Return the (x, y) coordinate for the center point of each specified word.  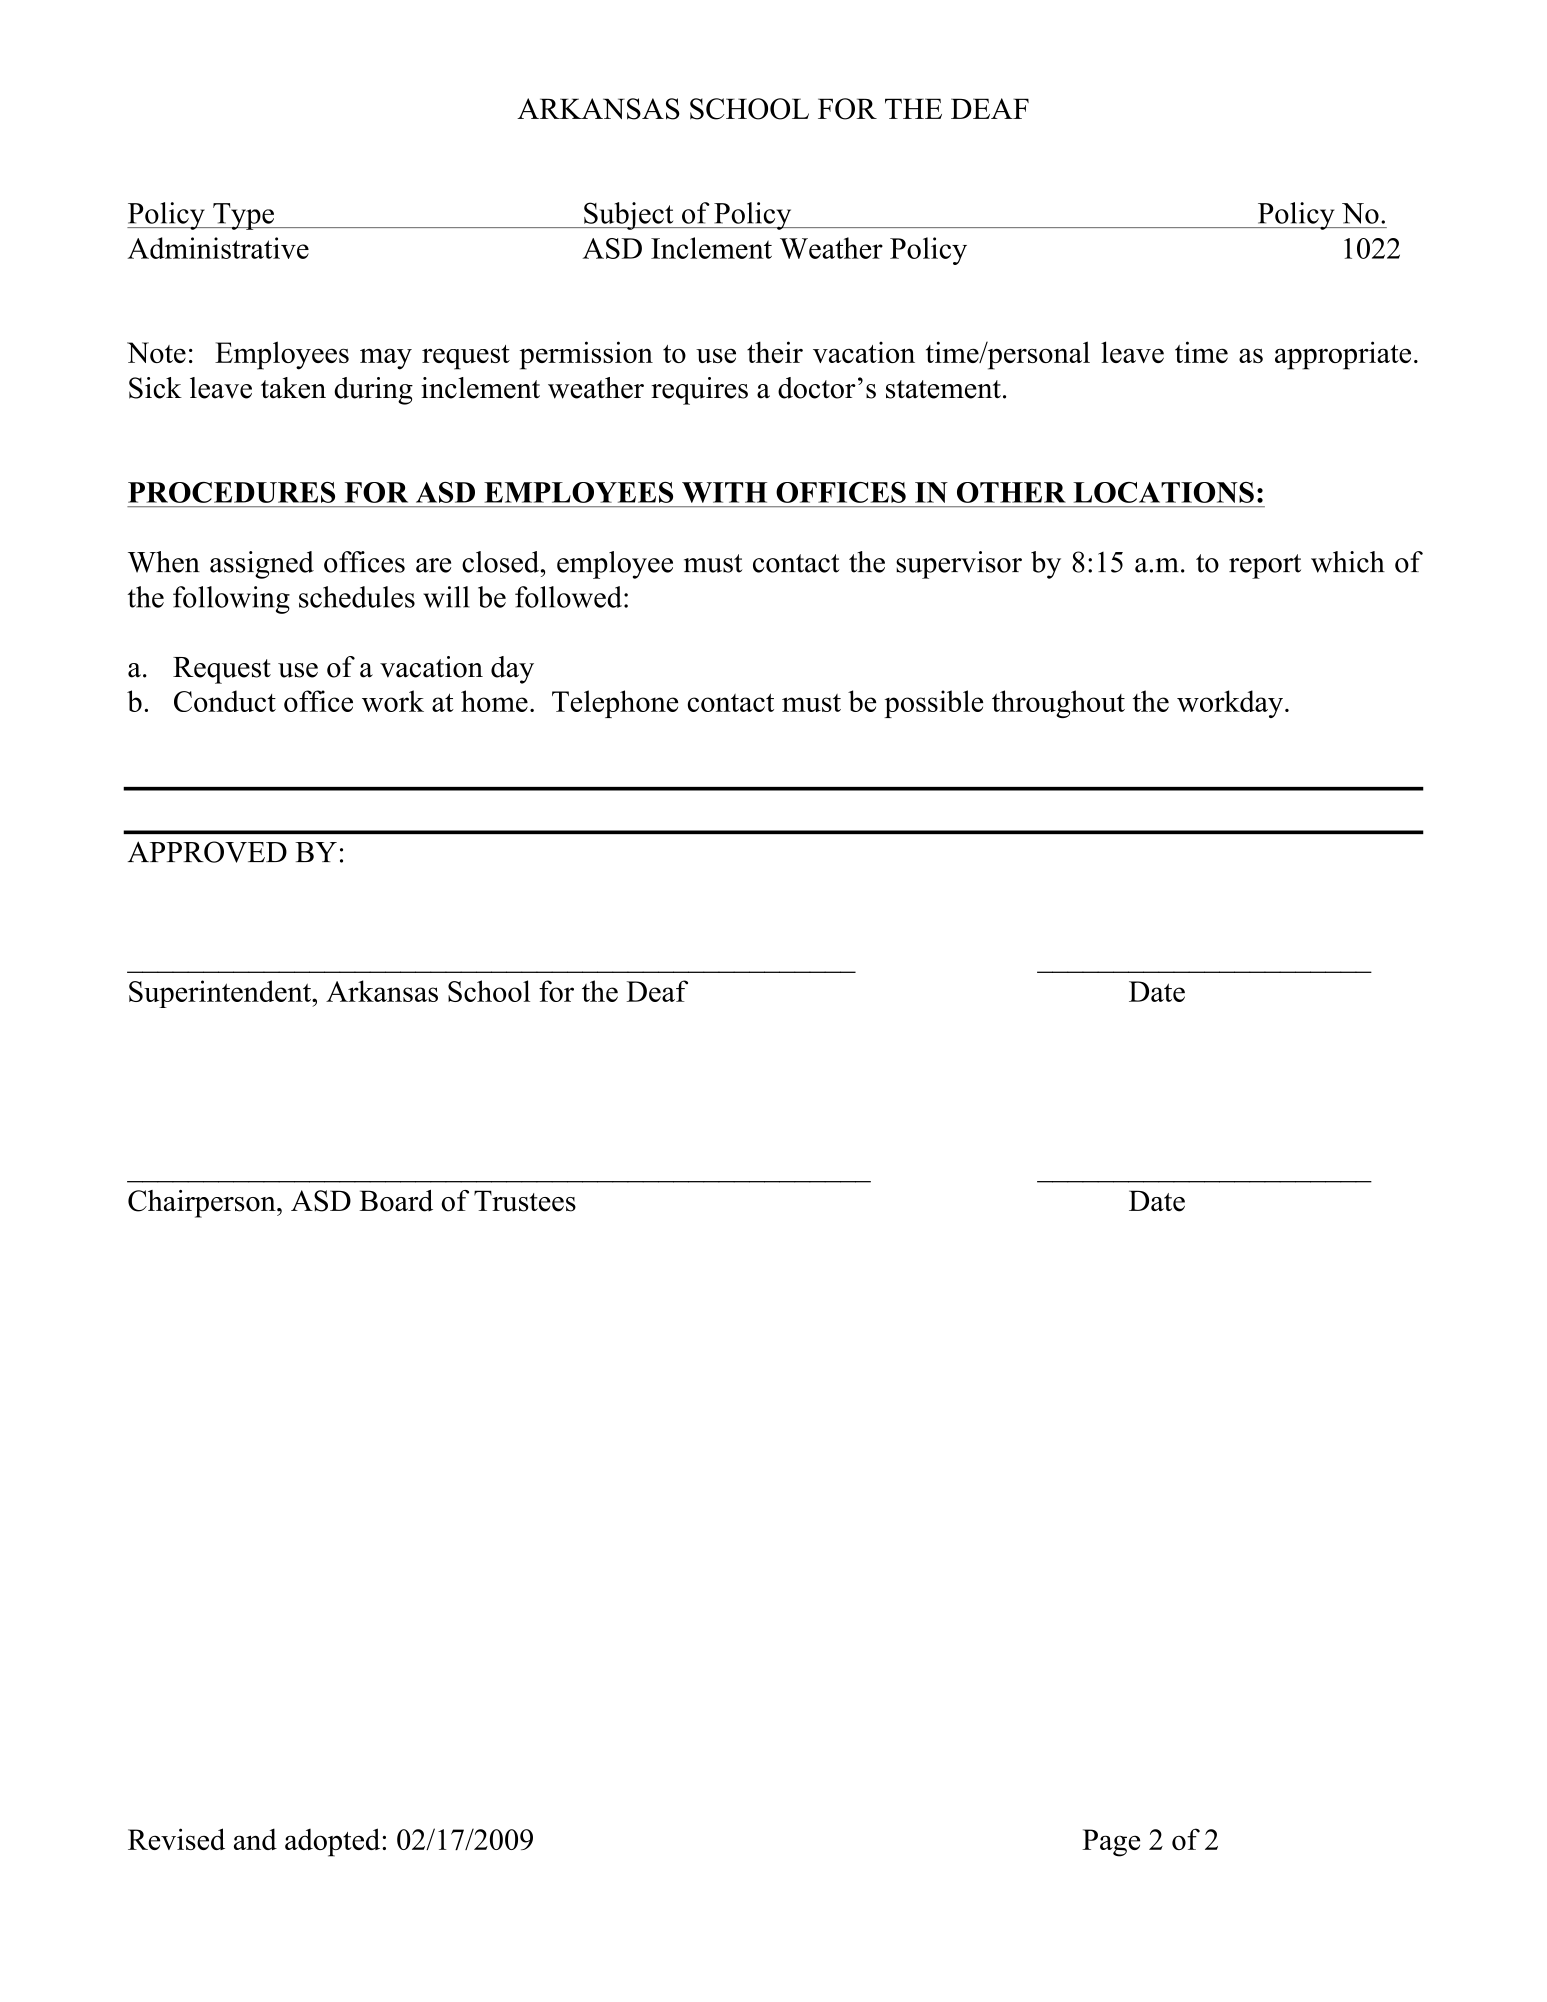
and (255, 1839)
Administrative (218, 248)
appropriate (1343, 355)
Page (1111, 1843)
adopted (334, 1842)
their (775, 352)
